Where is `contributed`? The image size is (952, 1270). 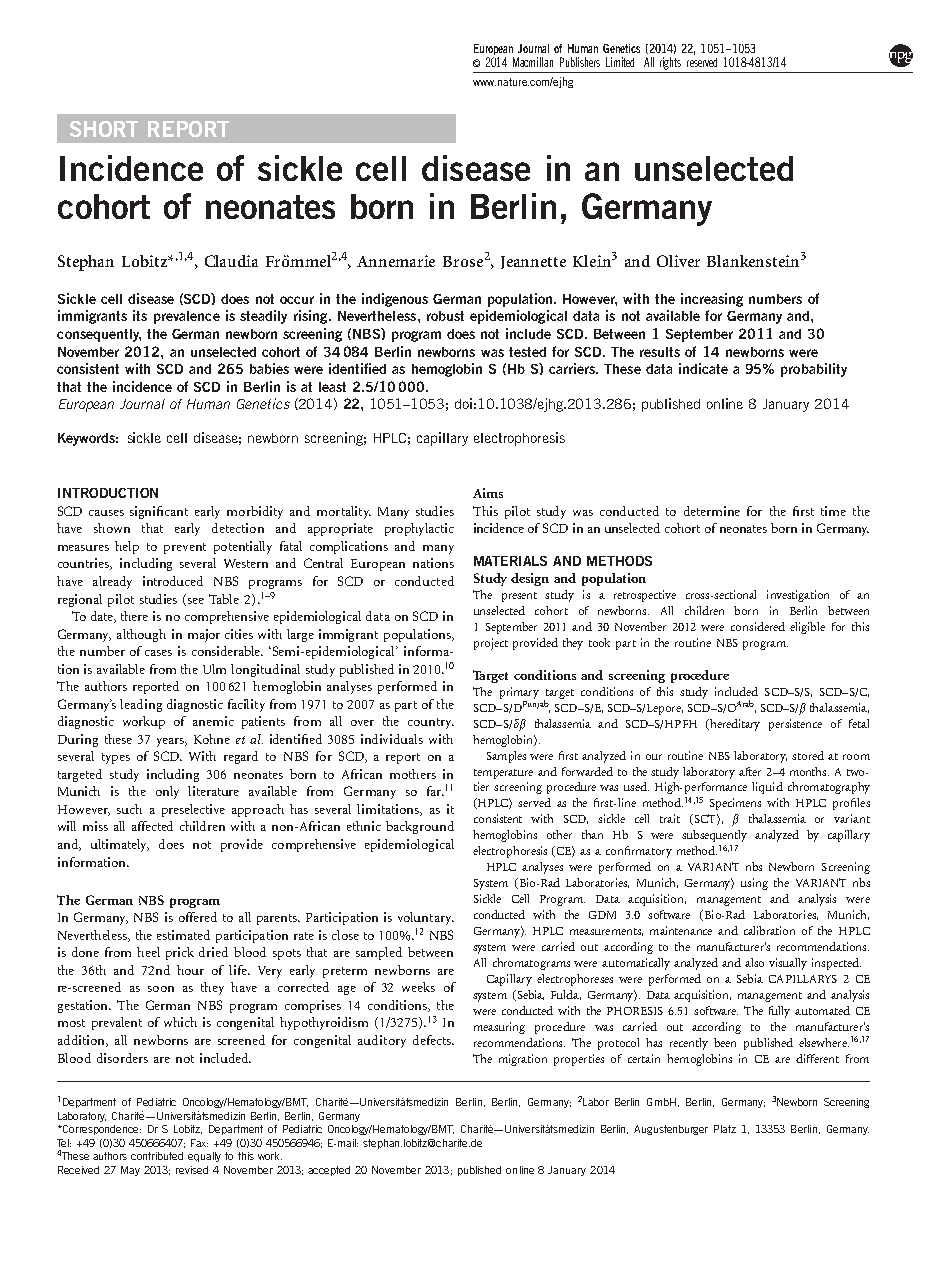
contributed is located at coordinates (157, 1156).
